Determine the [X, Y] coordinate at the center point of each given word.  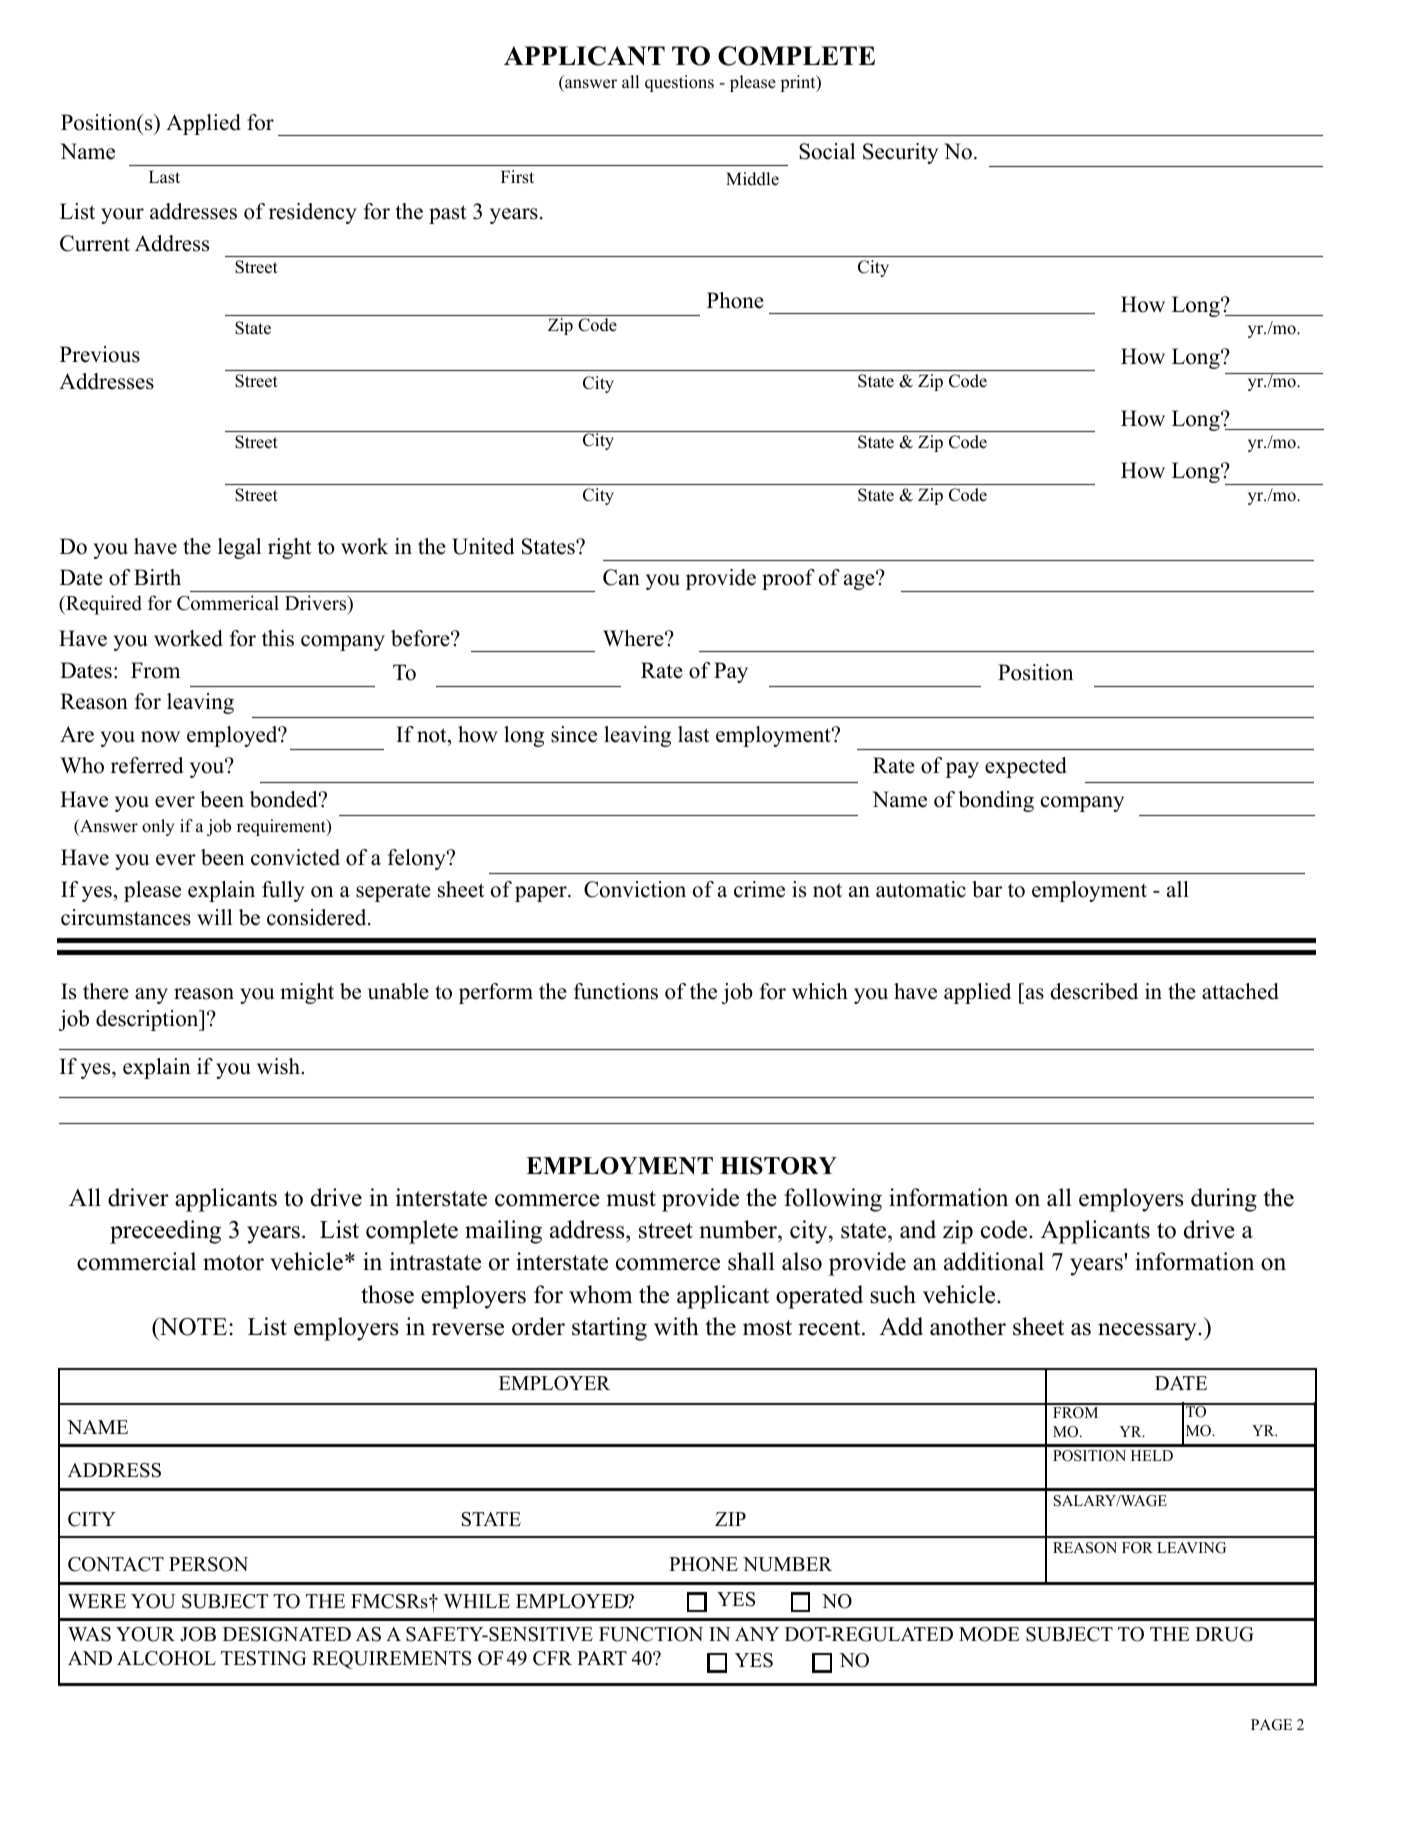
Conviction [635, 889]
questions [679, 83]
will [214, 917]
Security [900, 153]
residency [313, 213]
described [1094, 991]
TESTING [263, 1658]
